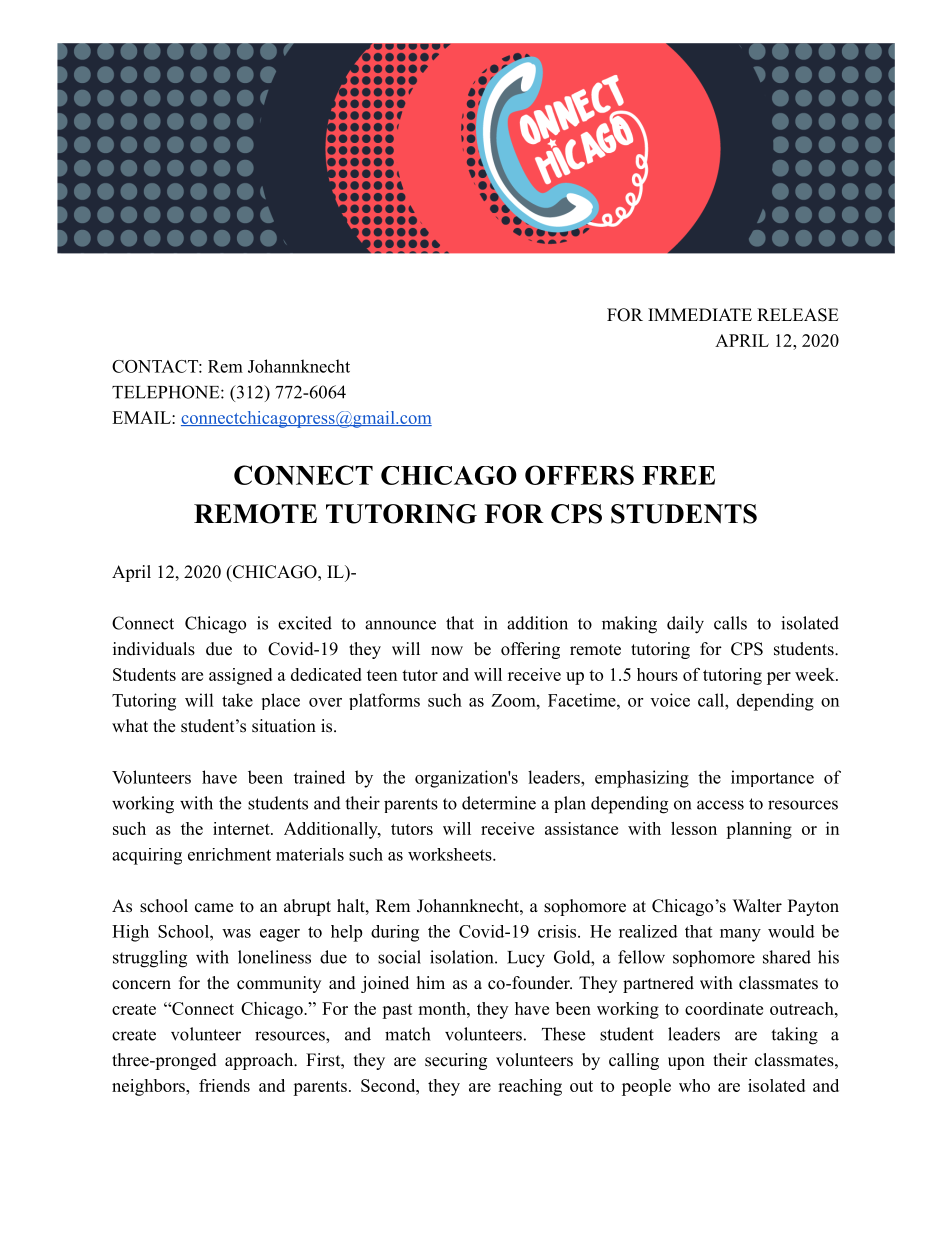 Image resolution: width=952 pixels, height=1233 pixels. What do you see at coordinates (456, 1061) in the screenshot?
I see `securing` at bounding box center [456, 1061].
